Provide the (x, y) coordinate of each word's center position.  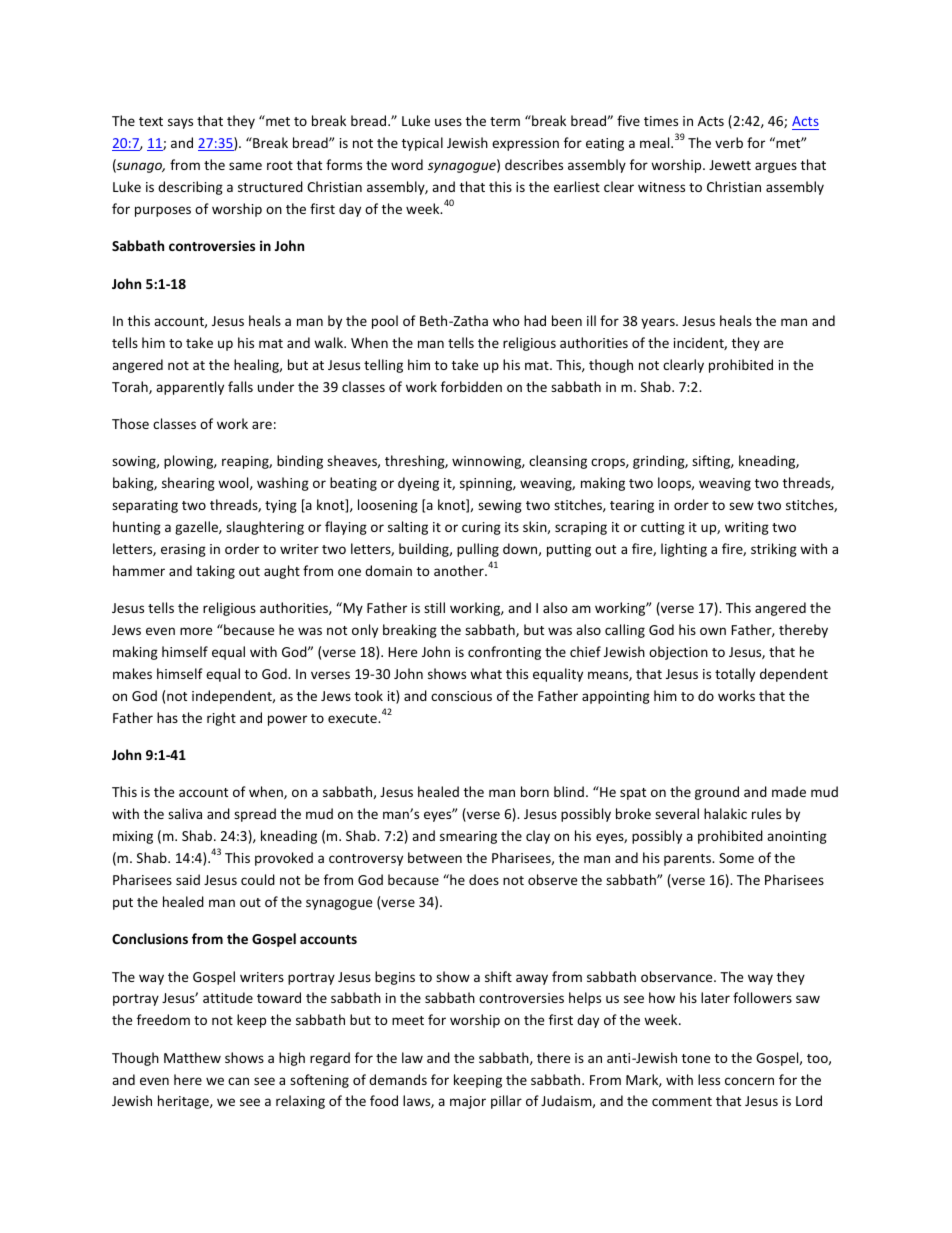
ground (717, 793)
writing (747, 528)
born (535, 791)
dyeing (418, 484)
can (238, 1081)
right (221, 719)
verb (729, 142)
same (245, 166)
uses (448, 122)
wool (234, 483)
